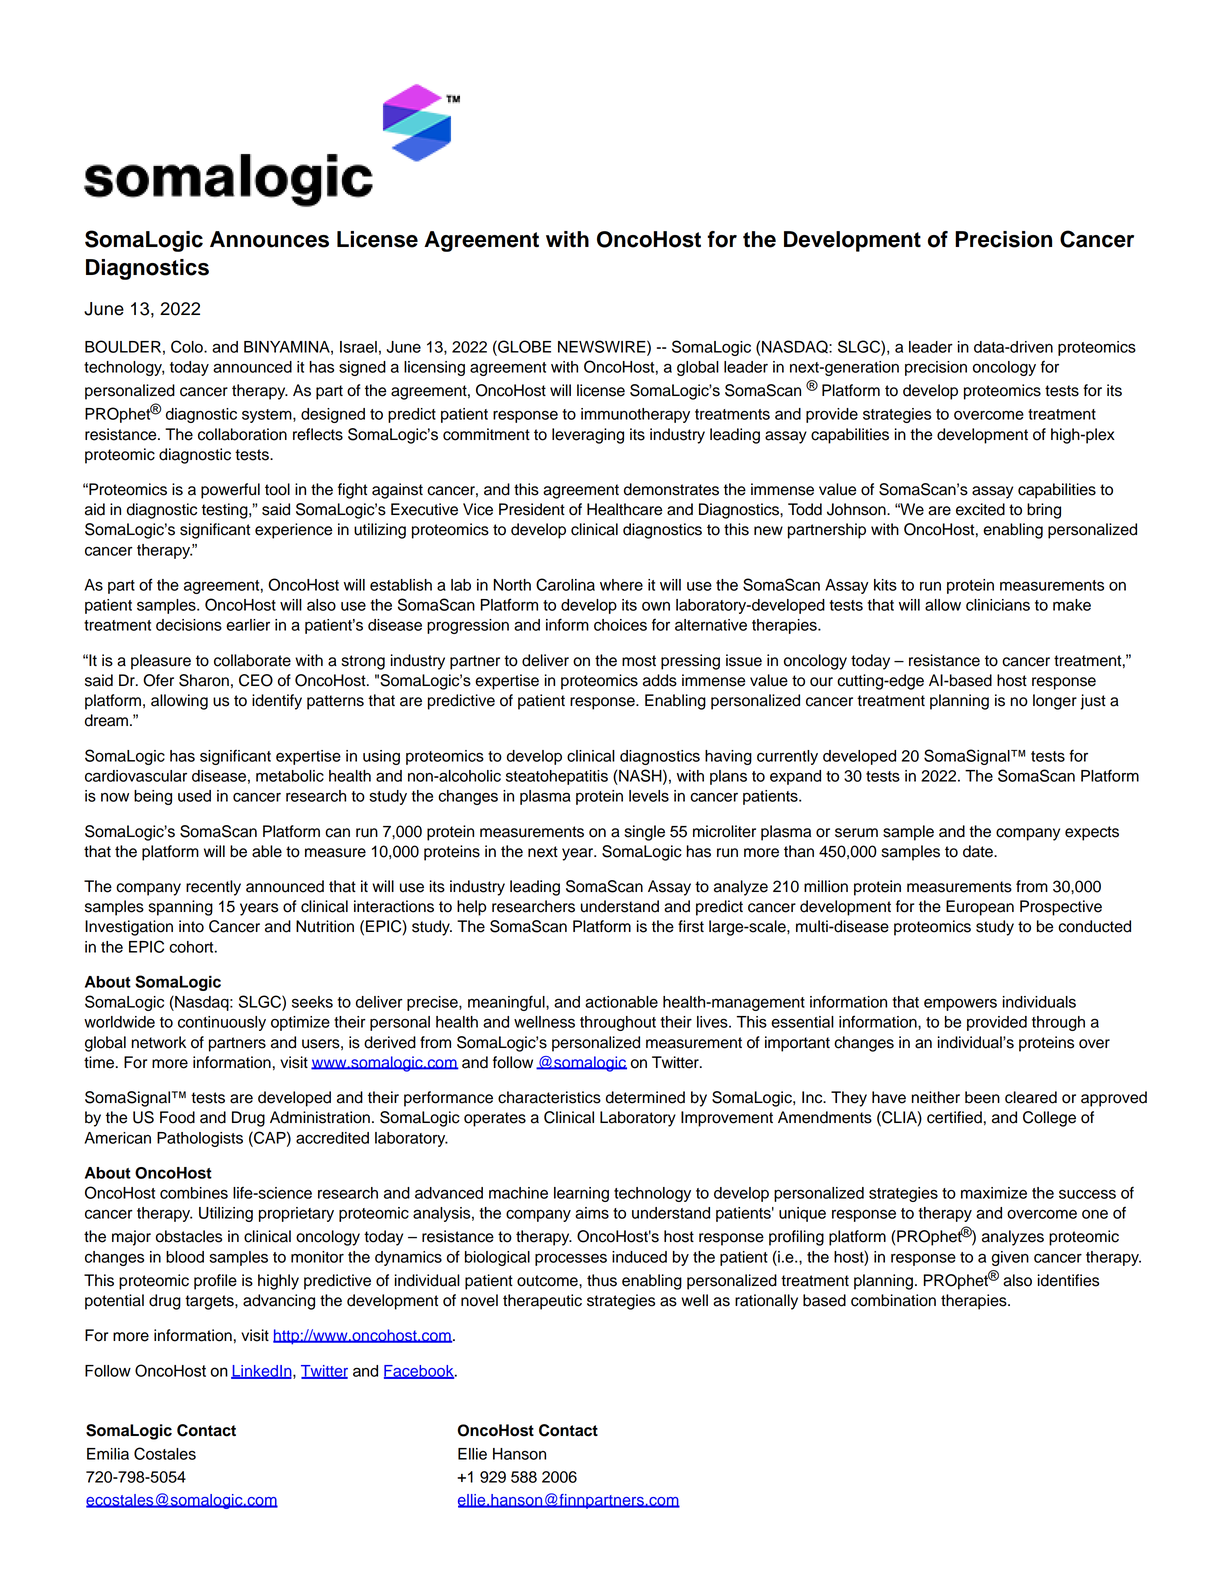 This page has height=1592, width=1230. Describe the element at coordinates (1055, 702) in the page. I see `longer` at that location.
